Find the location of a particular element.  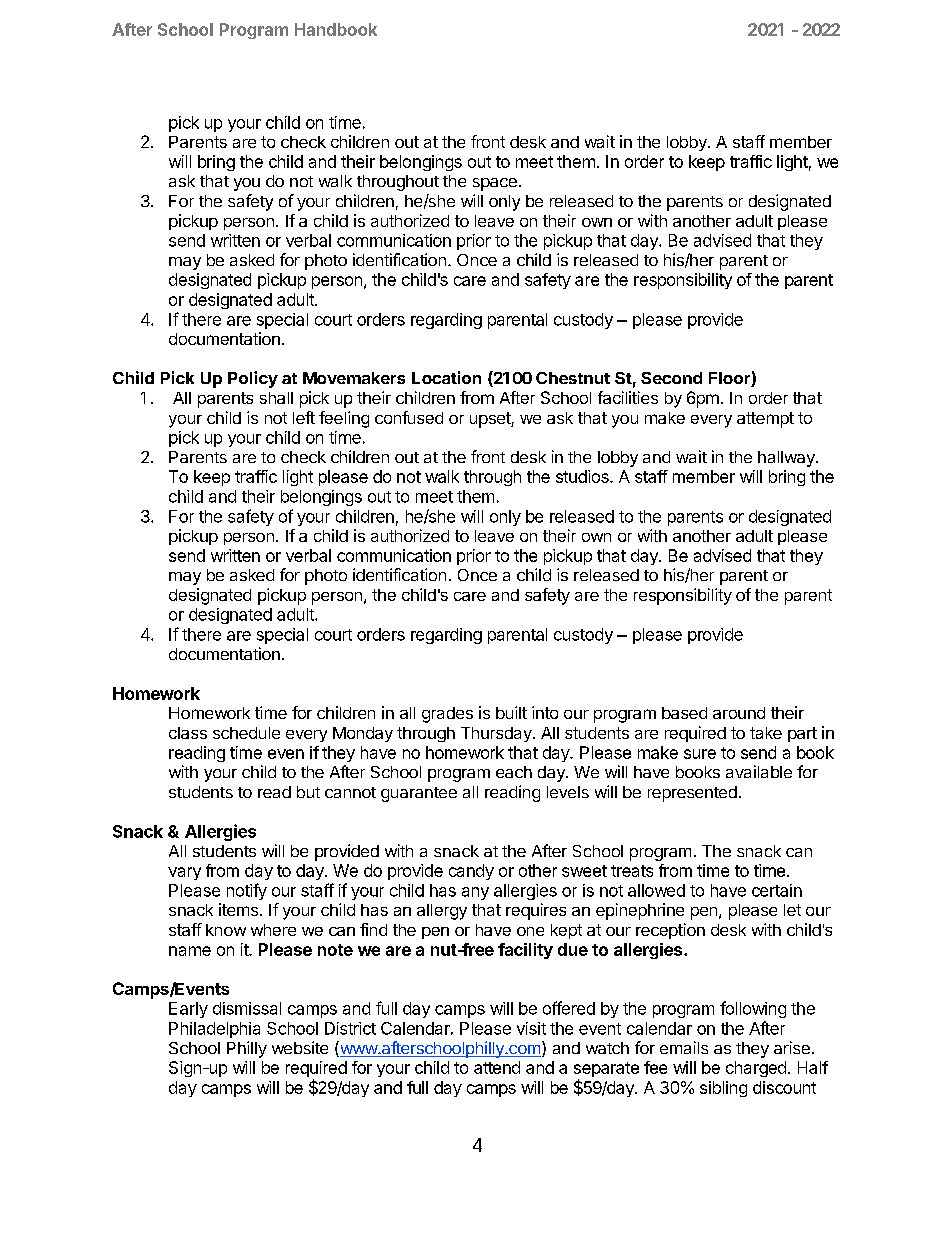

charged is located at coordinates (756, 1069).
